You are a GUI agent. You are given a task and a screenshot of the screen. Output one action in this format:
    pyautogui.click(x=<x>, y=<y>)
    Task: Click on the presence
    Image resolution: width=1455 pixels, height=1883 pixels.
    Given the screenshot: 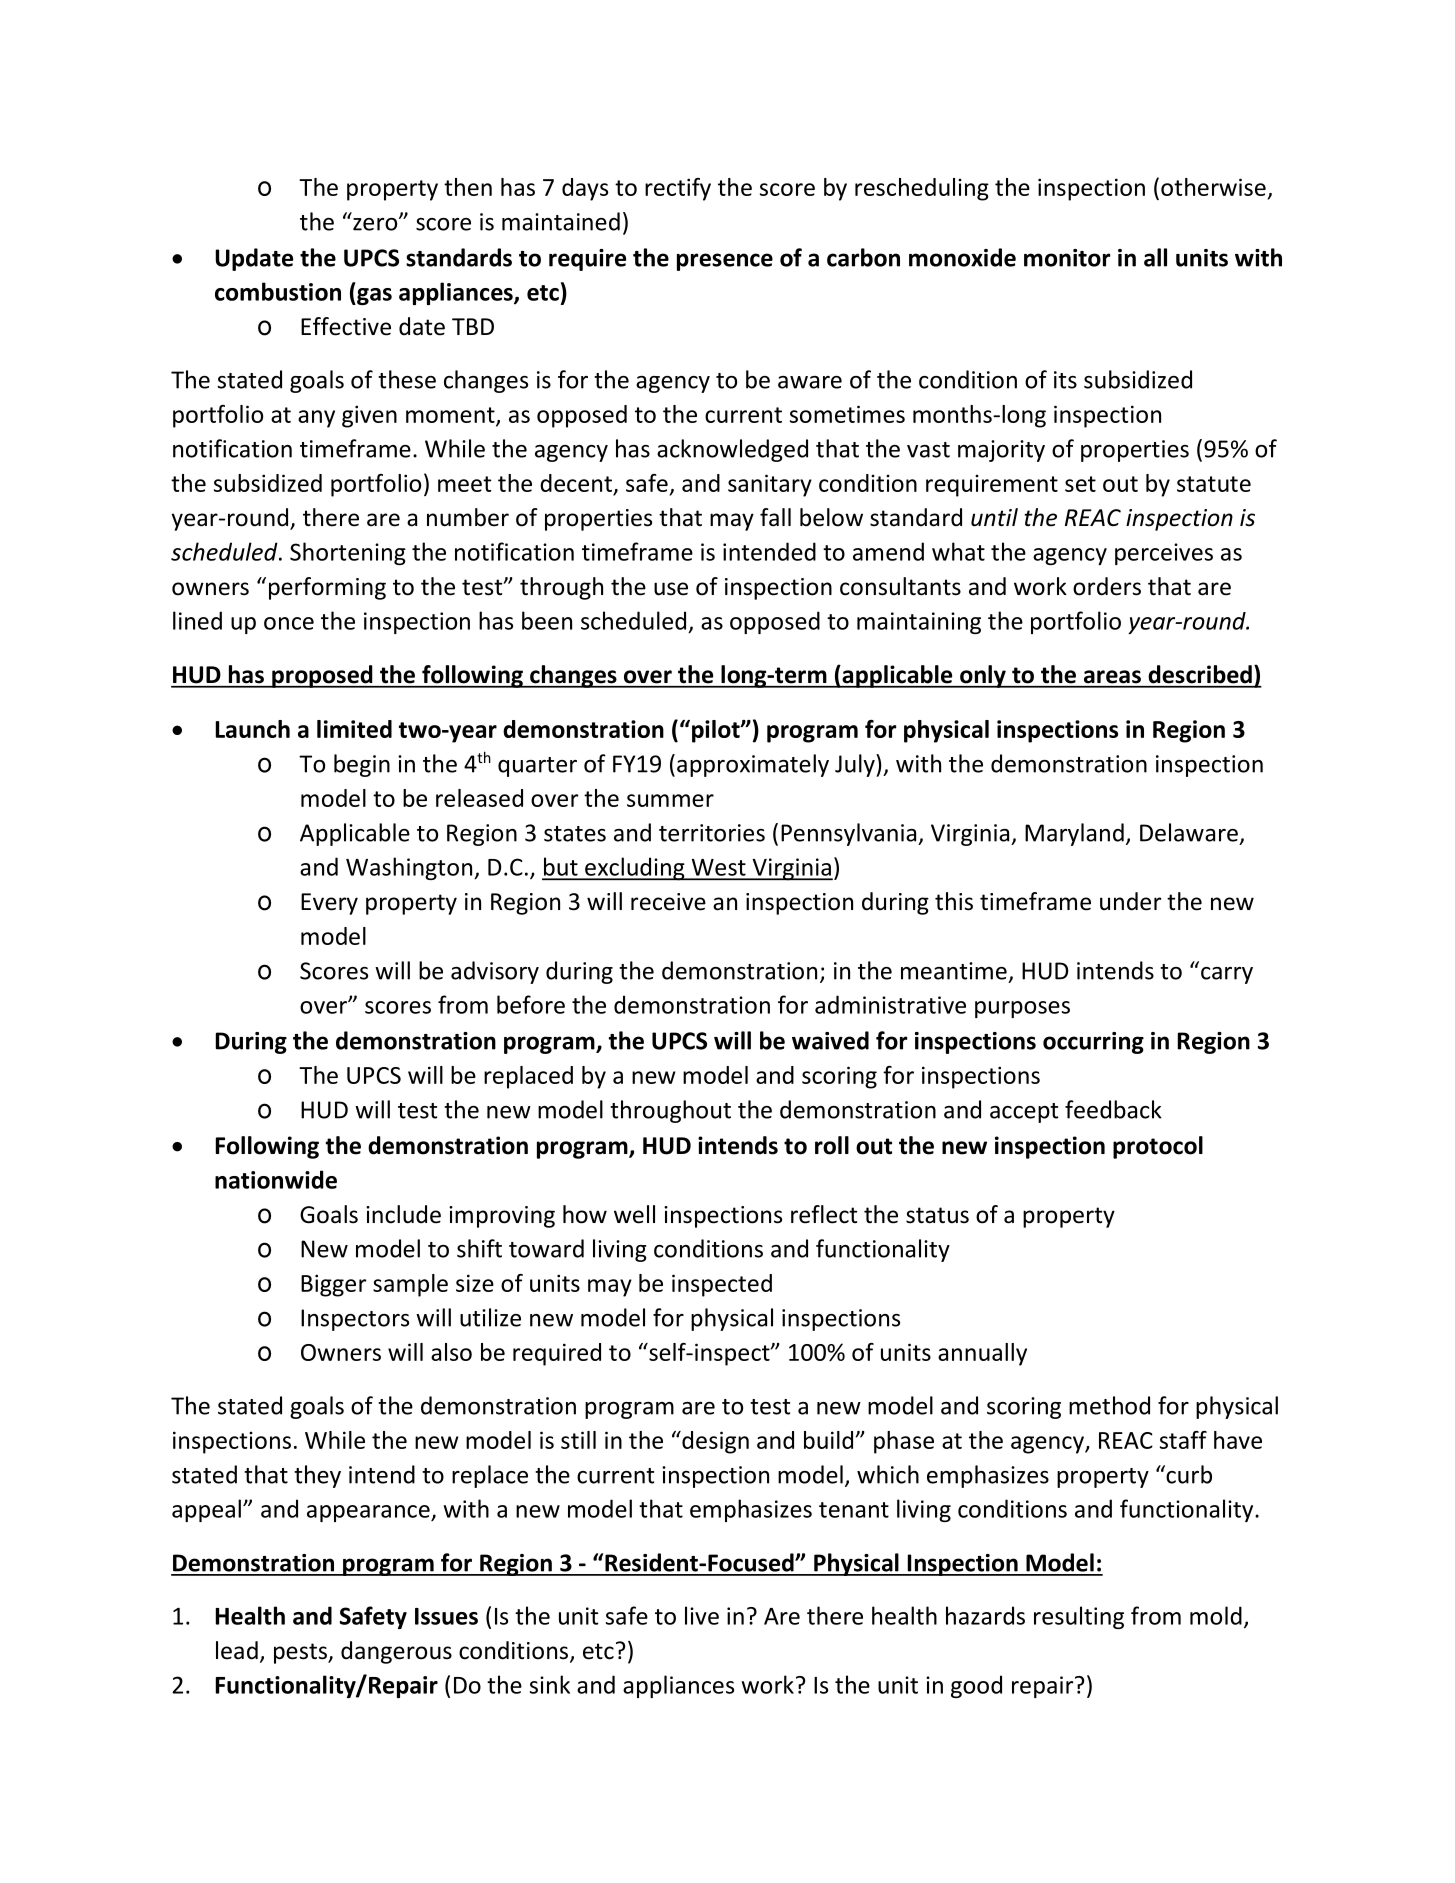 What is the action you would take?
    pyautogui.click(x=725, y=262)
